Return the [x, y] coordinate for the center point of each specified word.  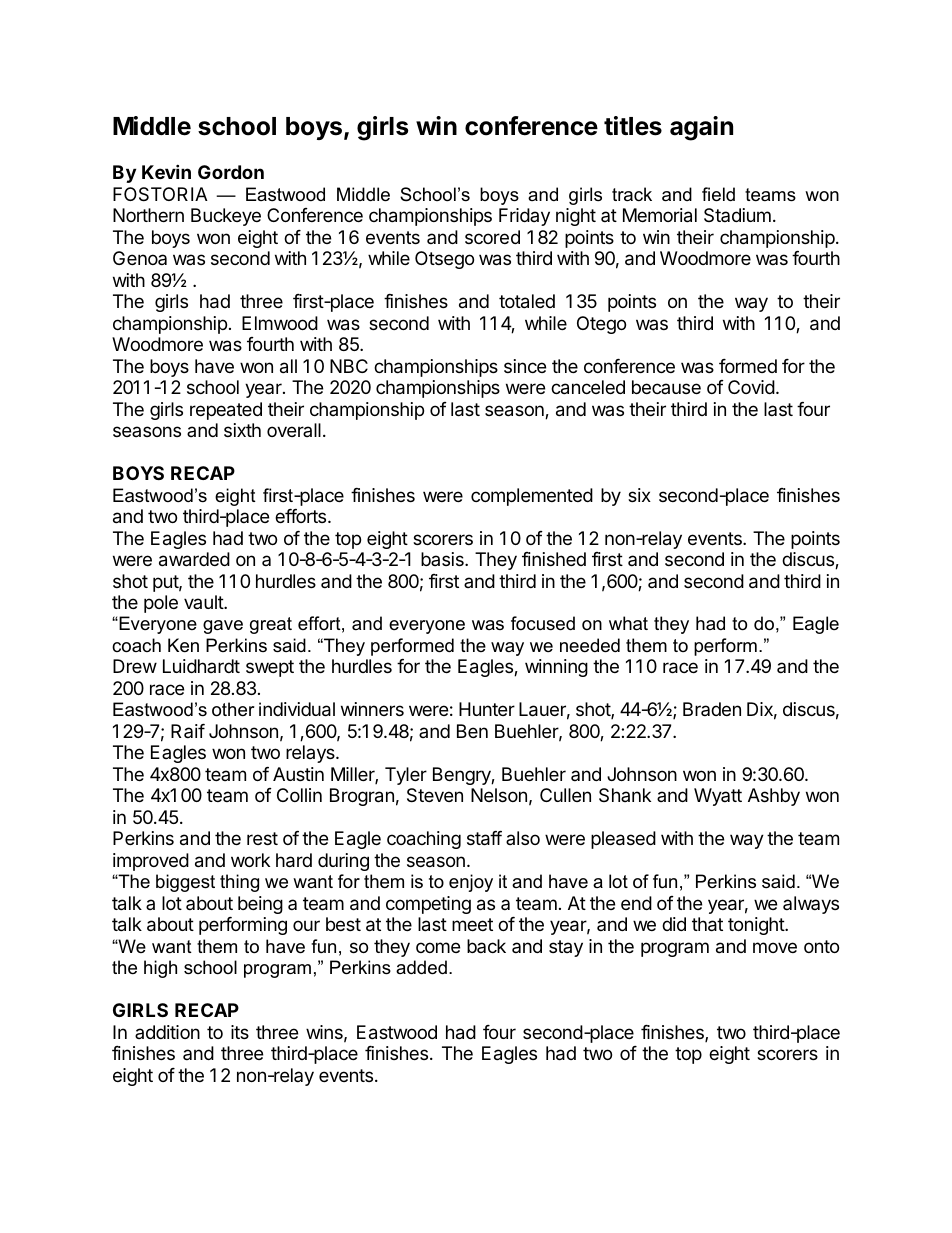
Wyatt [718, 797]
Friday [524, 217]
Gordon [231, 172]
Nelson [499, 795]
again [701, 128]
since [525, 366]
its [240, 1032]
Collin [299, 795]
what [628, 623]
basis [443, 559]
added [421, 967]
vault [204, 602]
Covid [751, 387]
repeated [226, 411]
